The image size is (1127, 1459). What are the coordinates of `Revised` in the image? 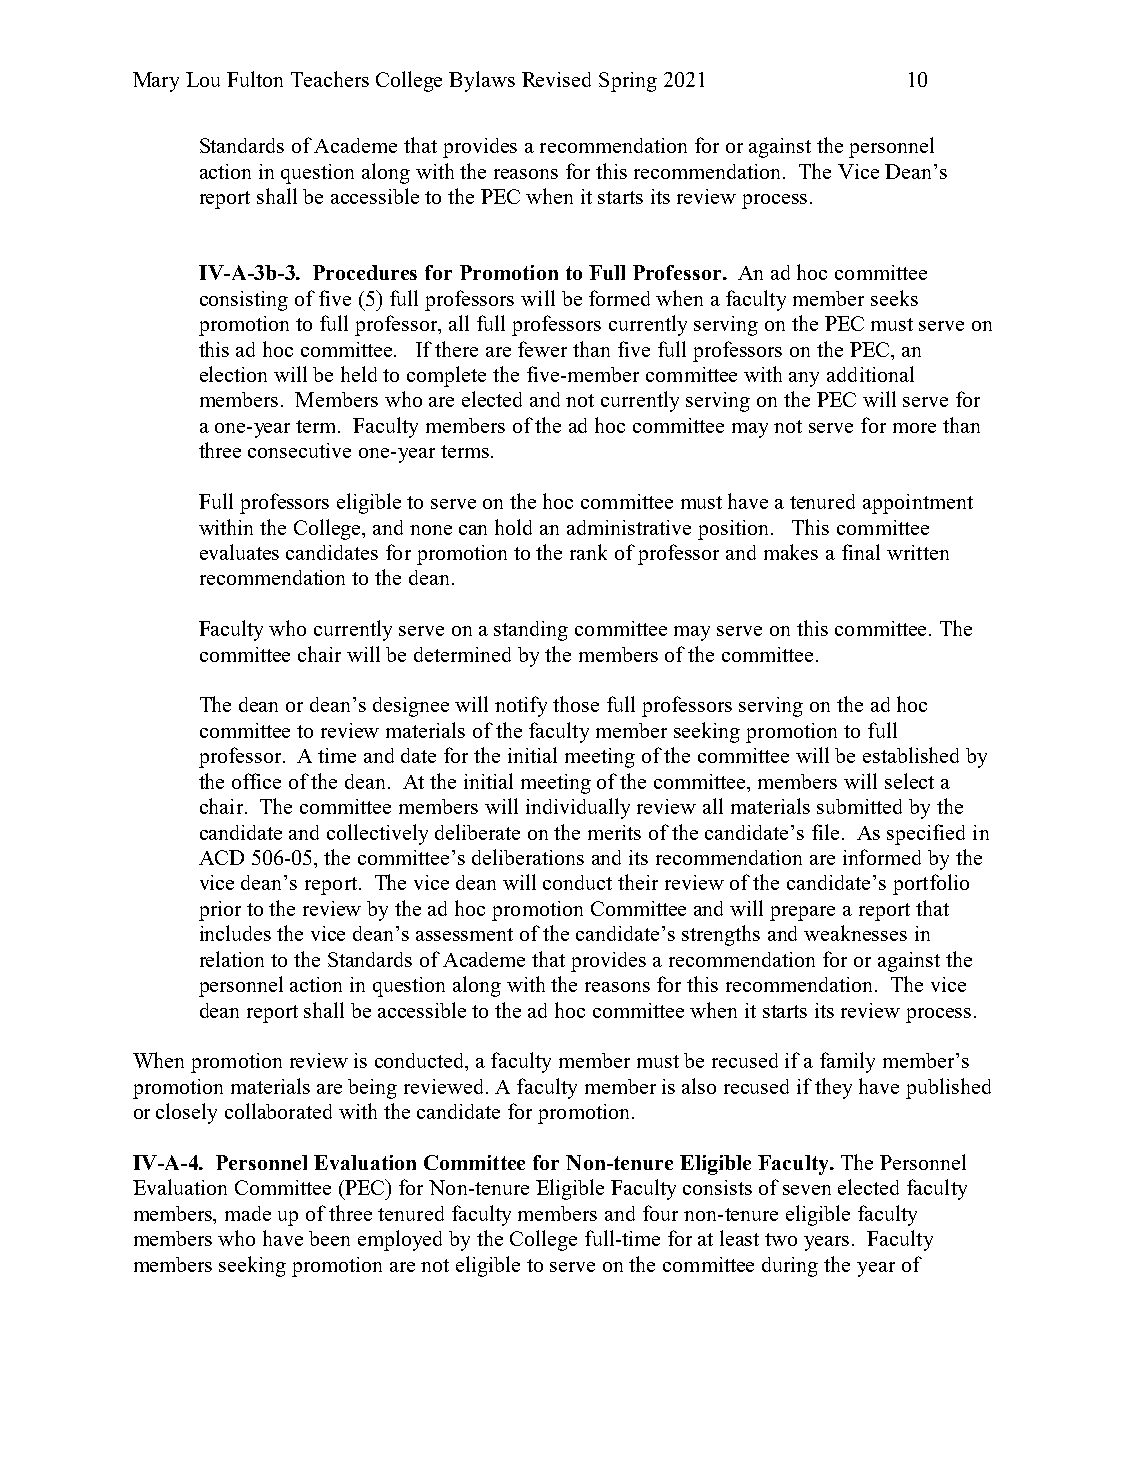 It's located at (556, 79).
